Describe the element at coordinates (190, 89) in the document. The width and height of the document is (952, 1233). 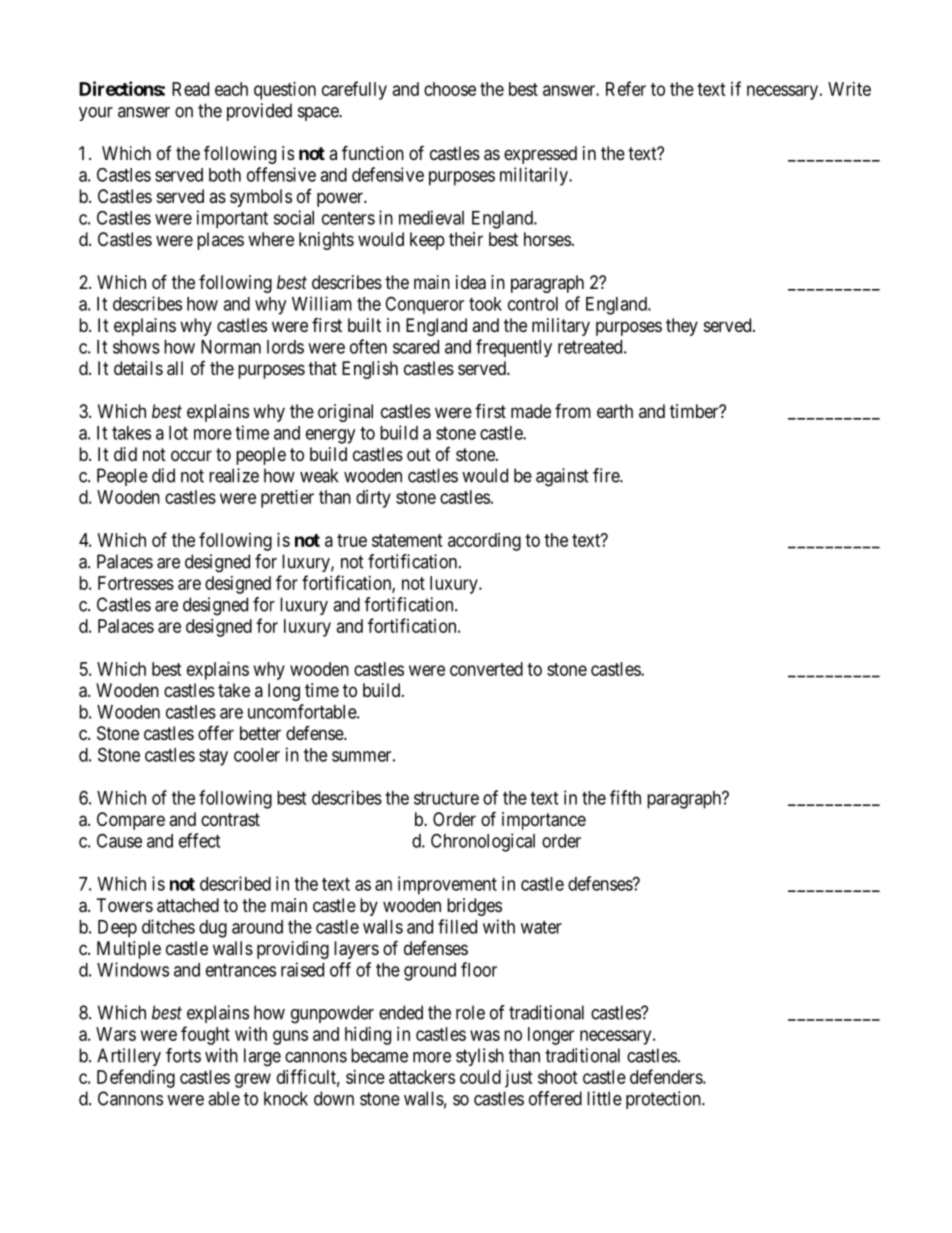
I see `Read` at that location.
